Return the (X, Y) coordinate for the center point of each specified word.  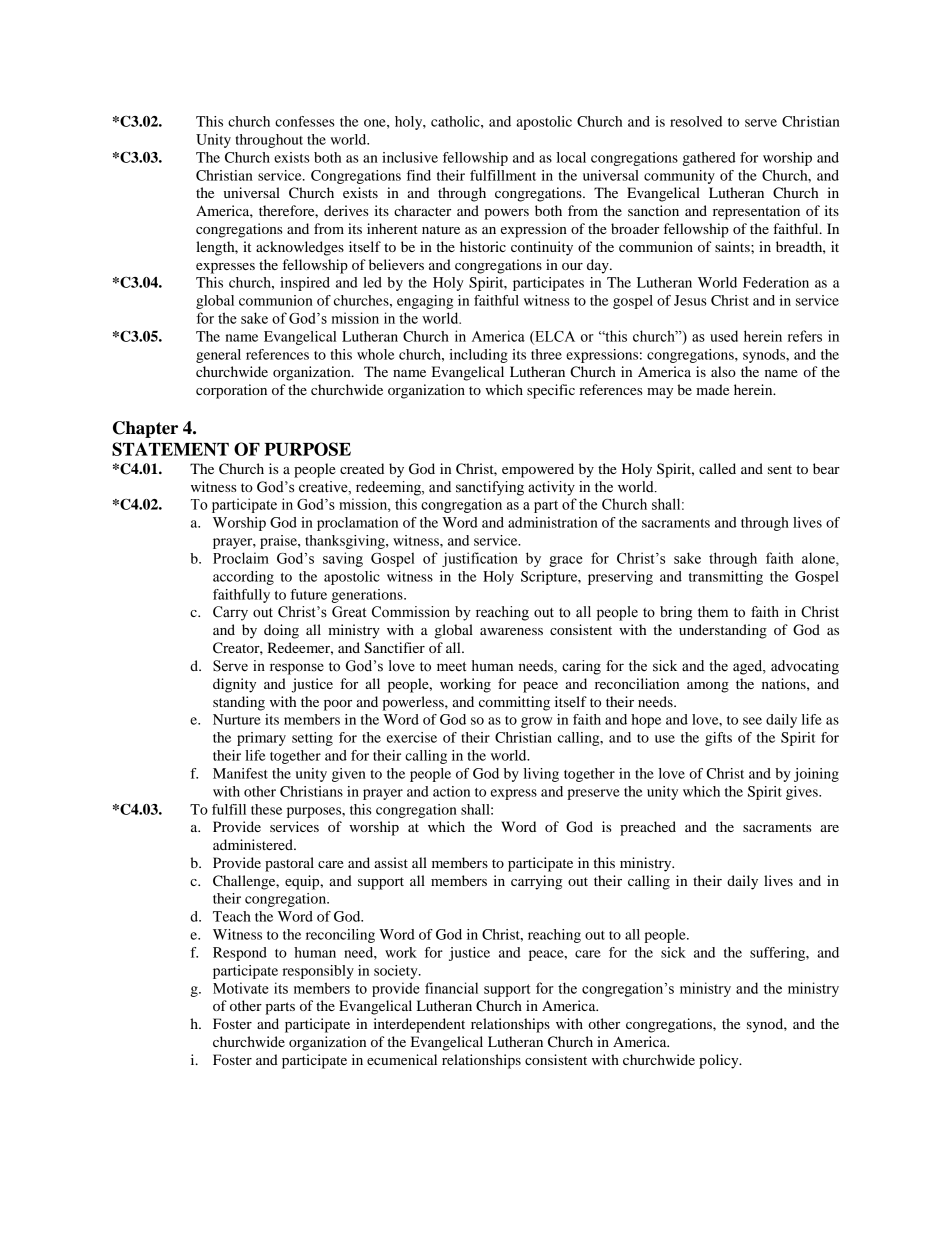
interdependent (419, 1025)
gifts (718, 739)
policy (720, 1061)
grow (536, 722)
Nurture (237, 719)
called (717, 468)
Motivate (241, 988)
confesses (305, 121)
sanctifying (490, 488)
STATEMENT (170, 449)
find (419, 175)
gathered (709, 159)
